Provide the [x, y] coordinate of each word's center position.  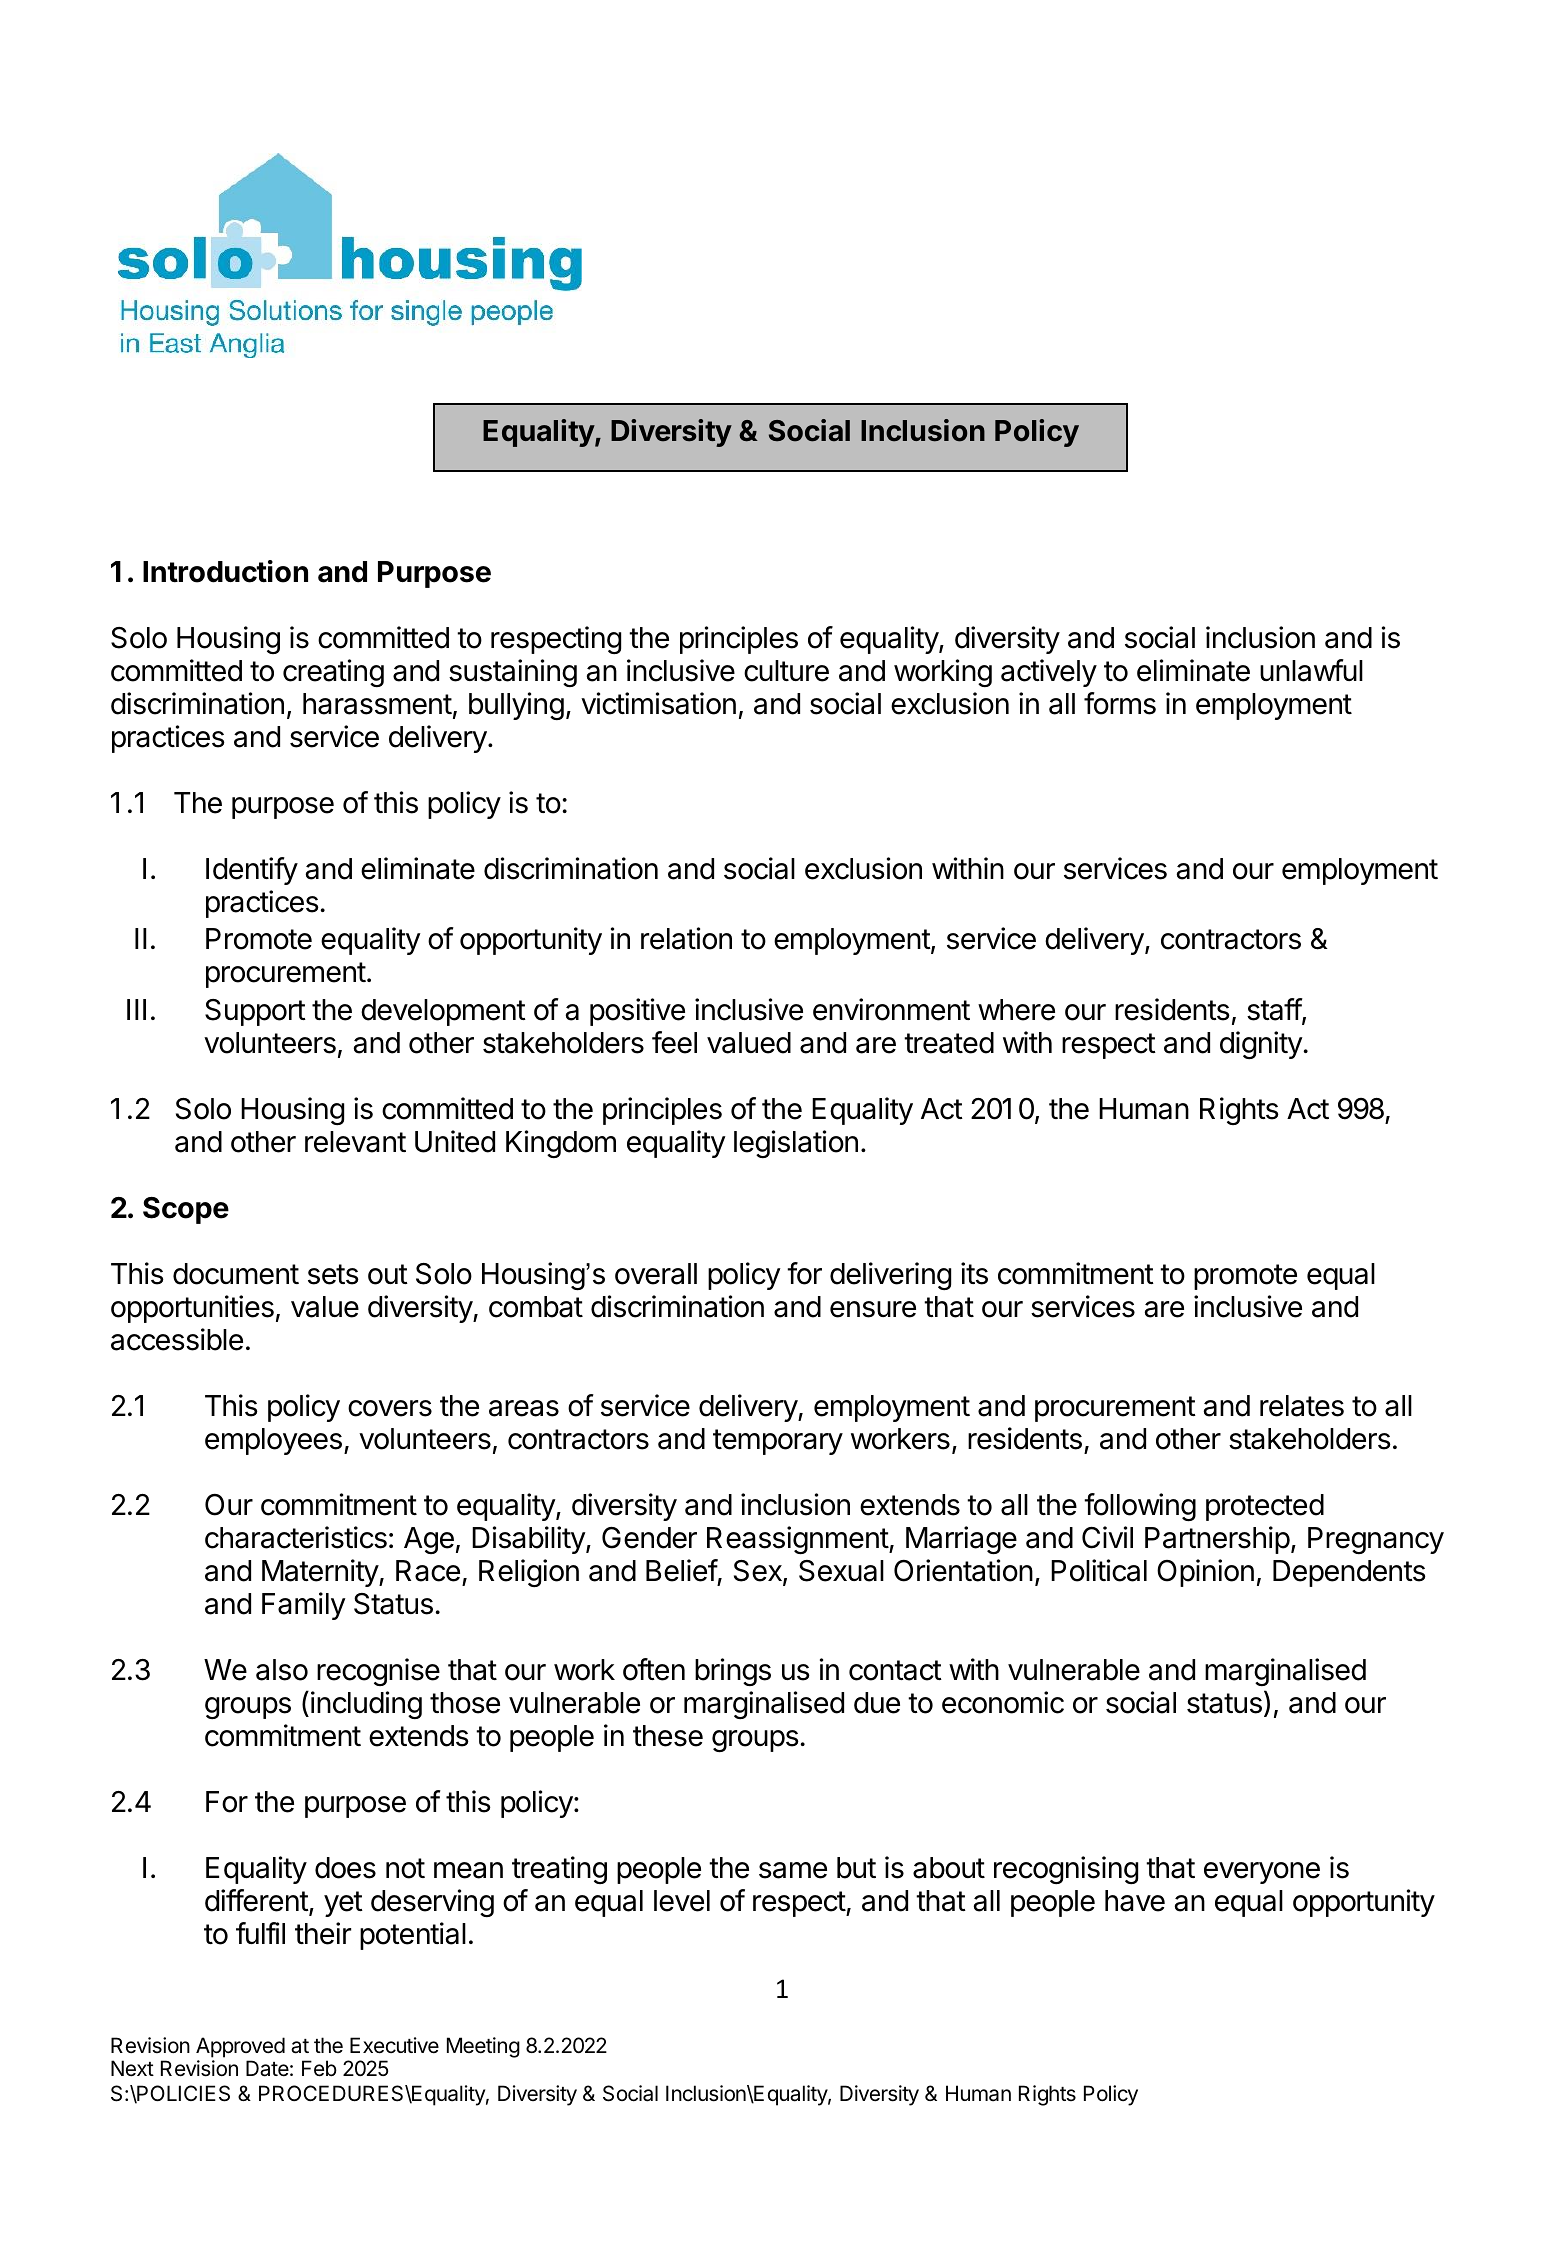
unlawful [1311, 670]
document [236, 1274]
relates [1302, 1406]
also [282, 1670]
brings [733, 1672]
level [682, 1901]
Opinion [1205, 1573]
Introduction [225, 571]
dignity [1262, 1045]
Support [255, 1012]
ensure [873, 1309]
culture [786, 671]
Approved [240, 2047]
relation [686, 938]
